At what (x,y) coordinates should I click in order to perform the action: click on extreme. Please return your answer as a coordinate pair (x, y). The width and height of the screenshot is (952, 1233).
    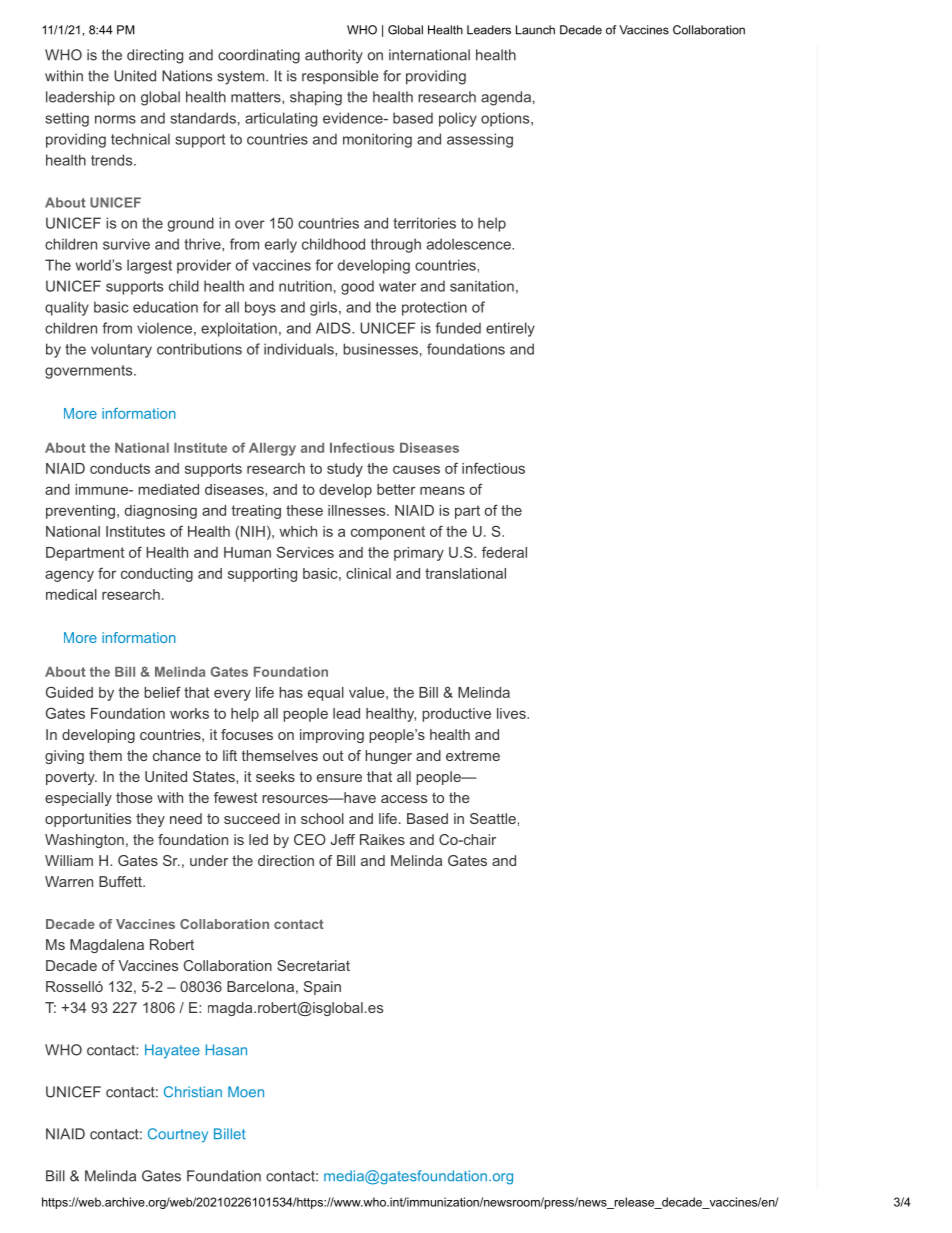
    Looking at the image, I should click on (473, 755).
